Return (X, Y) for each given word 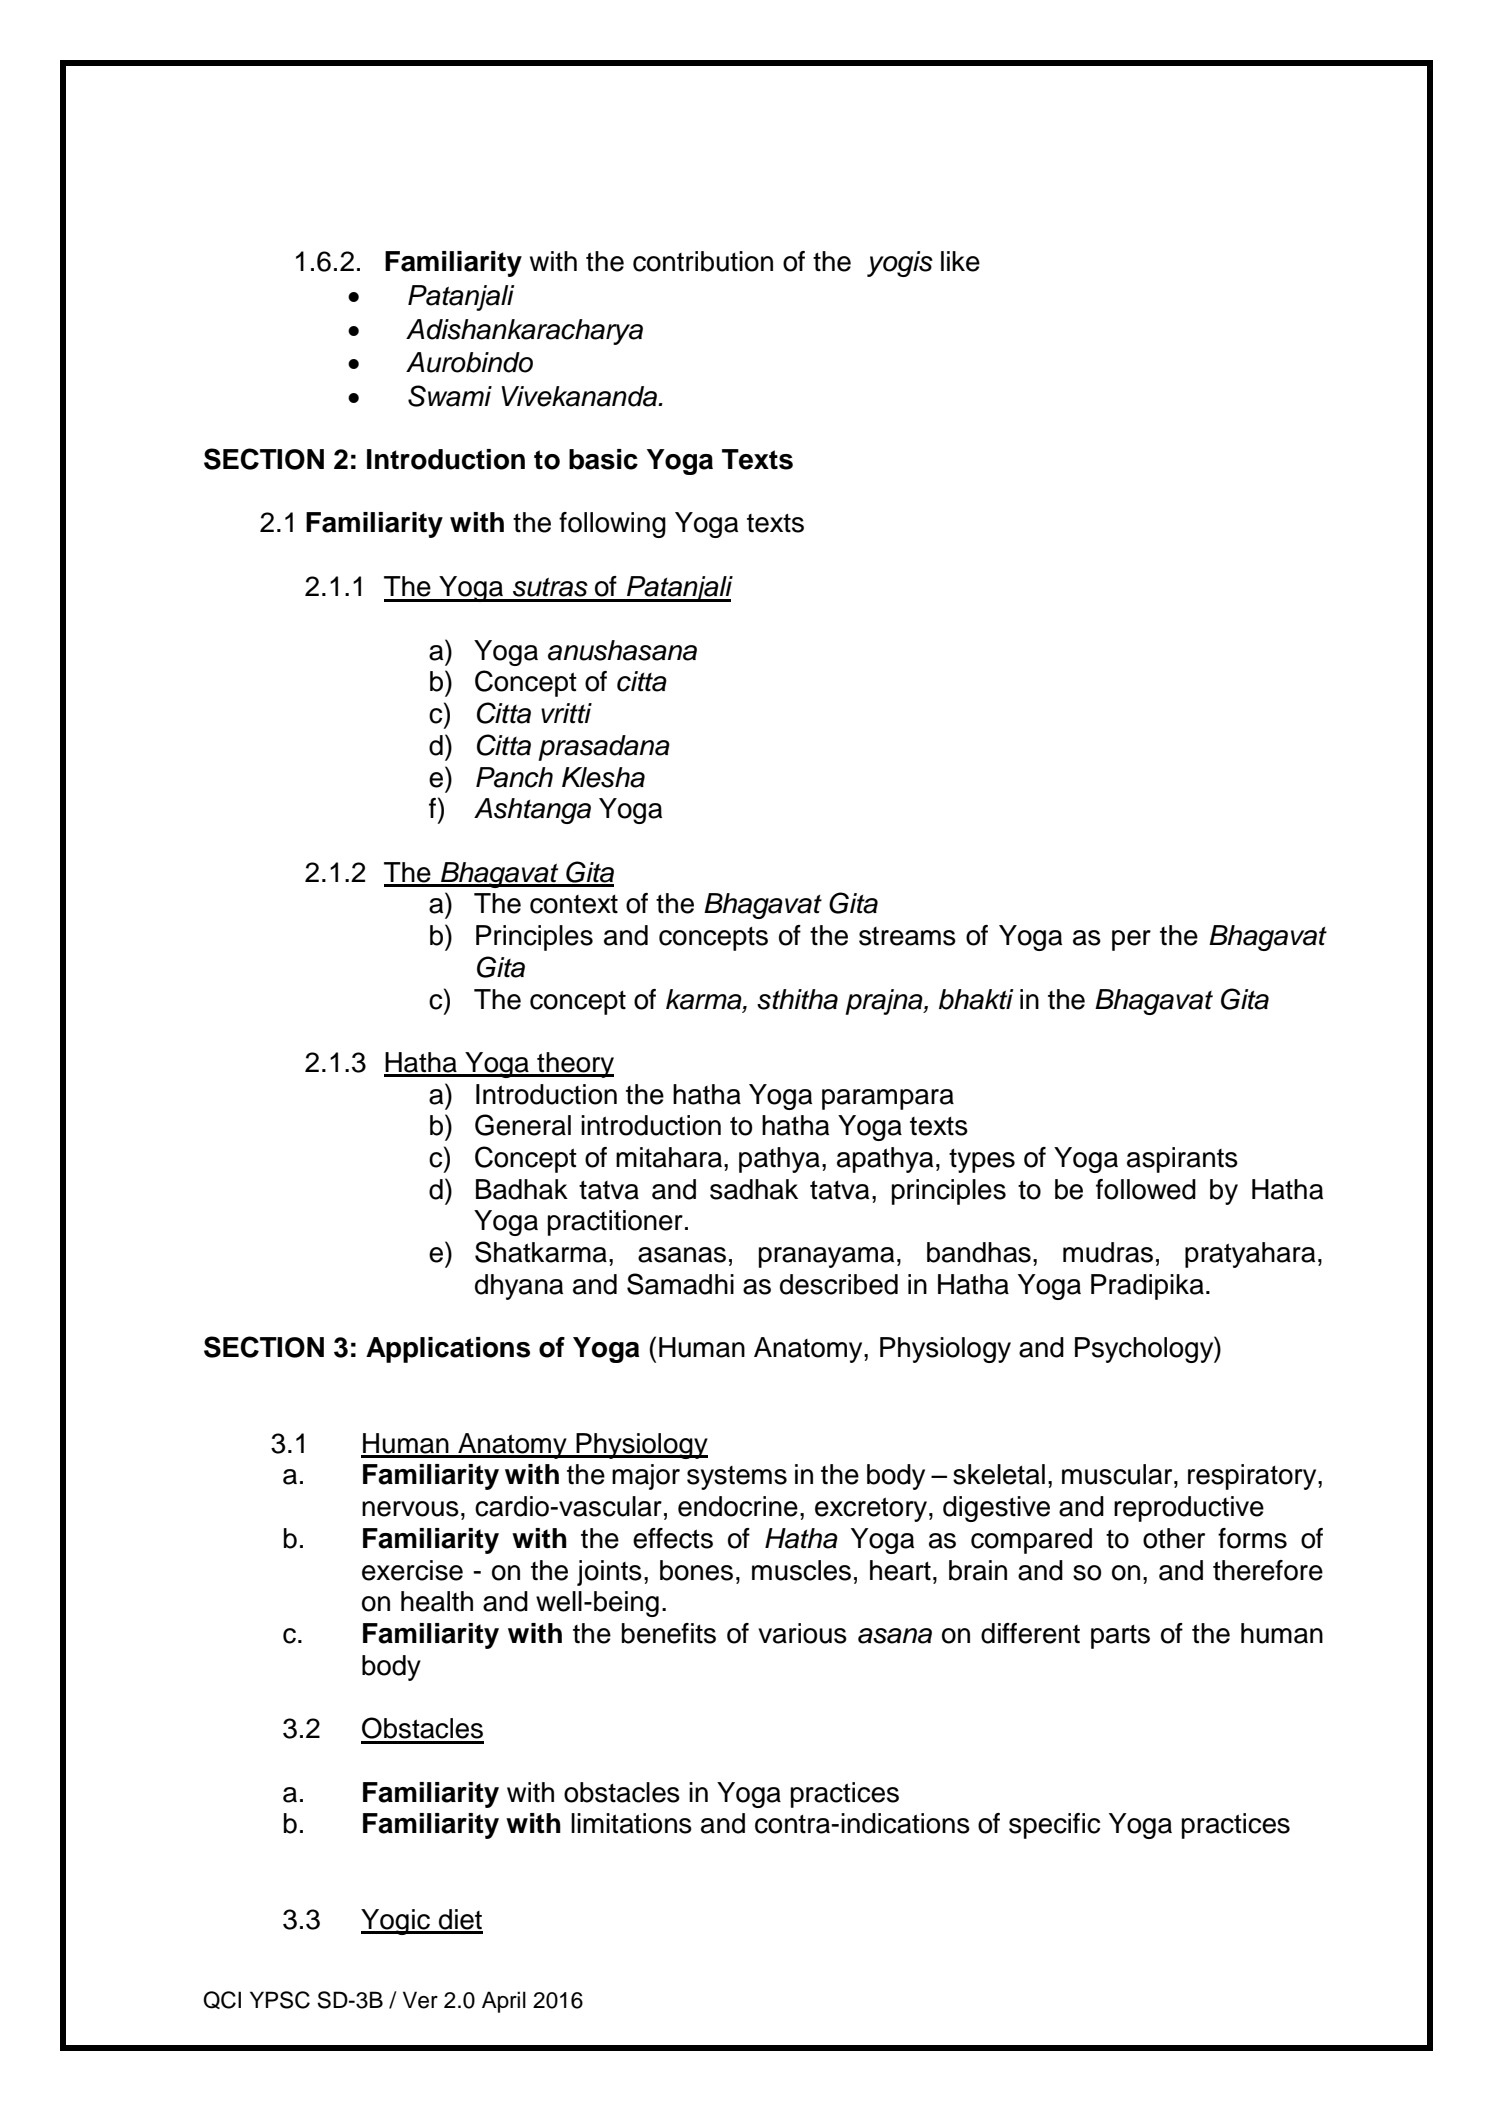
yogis (900, 264)
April (504, 2002)
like (960, 261)
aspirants (1182, 1160)
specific (1054, 1826)
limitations (631, 1823)
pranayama (826, 1257)
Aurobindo (469, 362)
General (523, 1125)
